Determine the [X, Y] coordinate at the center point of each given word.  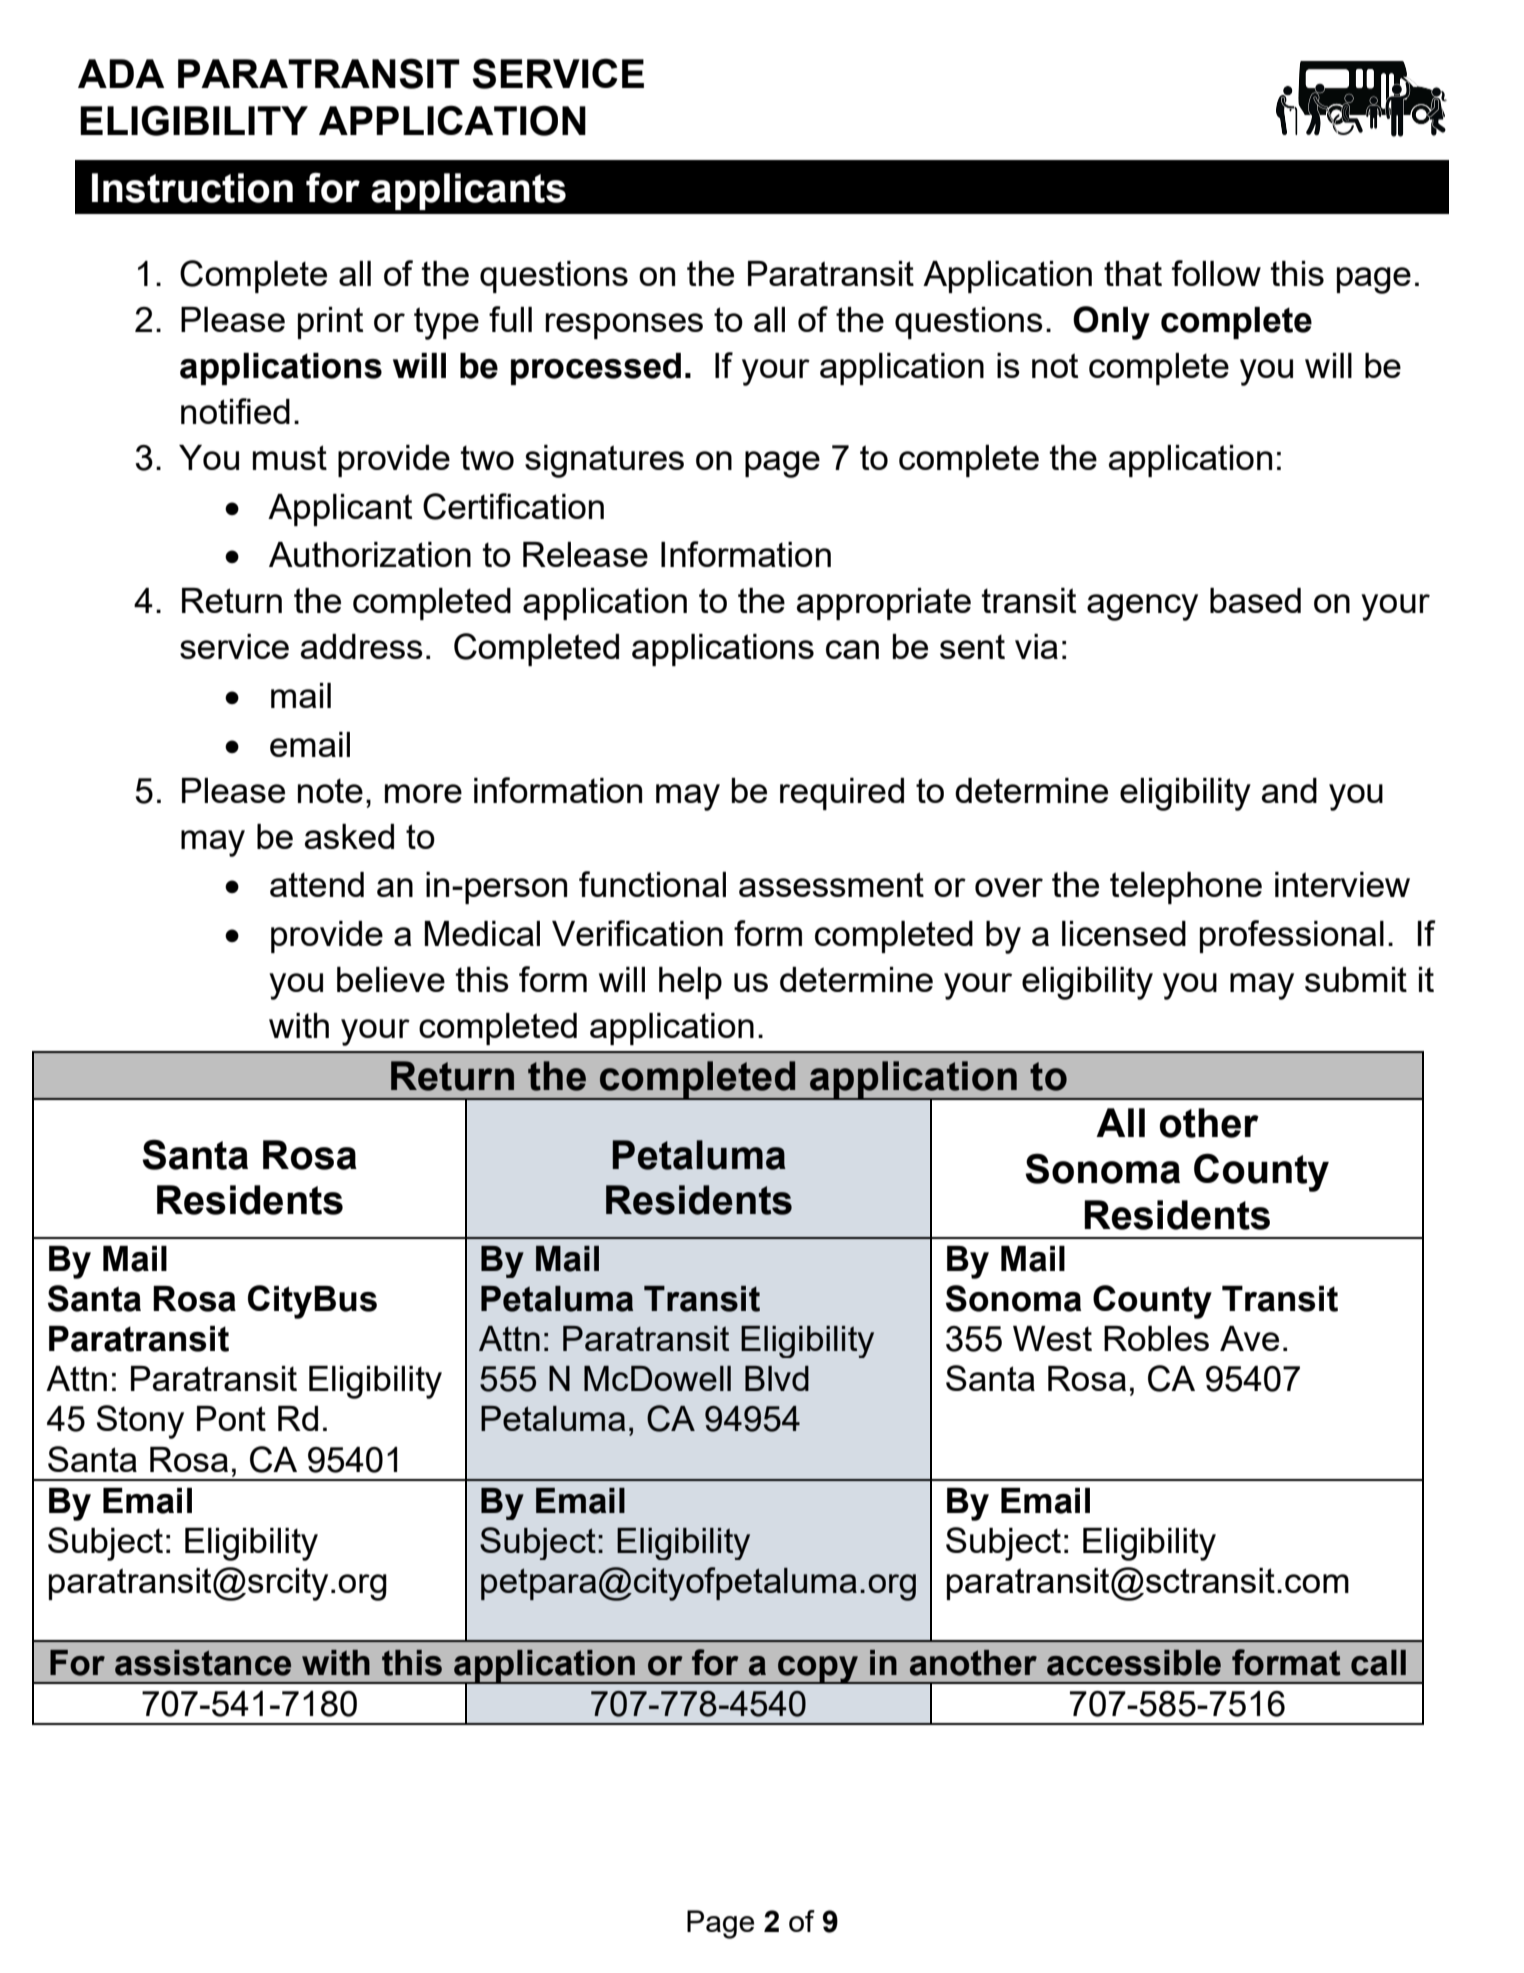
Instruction [192, 188]
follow [1216, 273]
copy [818, 1670]
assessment [831, 884]
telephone [1186, 888]
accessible [1134, 1663]
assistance [203, 1663]
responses [624, 326]
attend [317, 884]
